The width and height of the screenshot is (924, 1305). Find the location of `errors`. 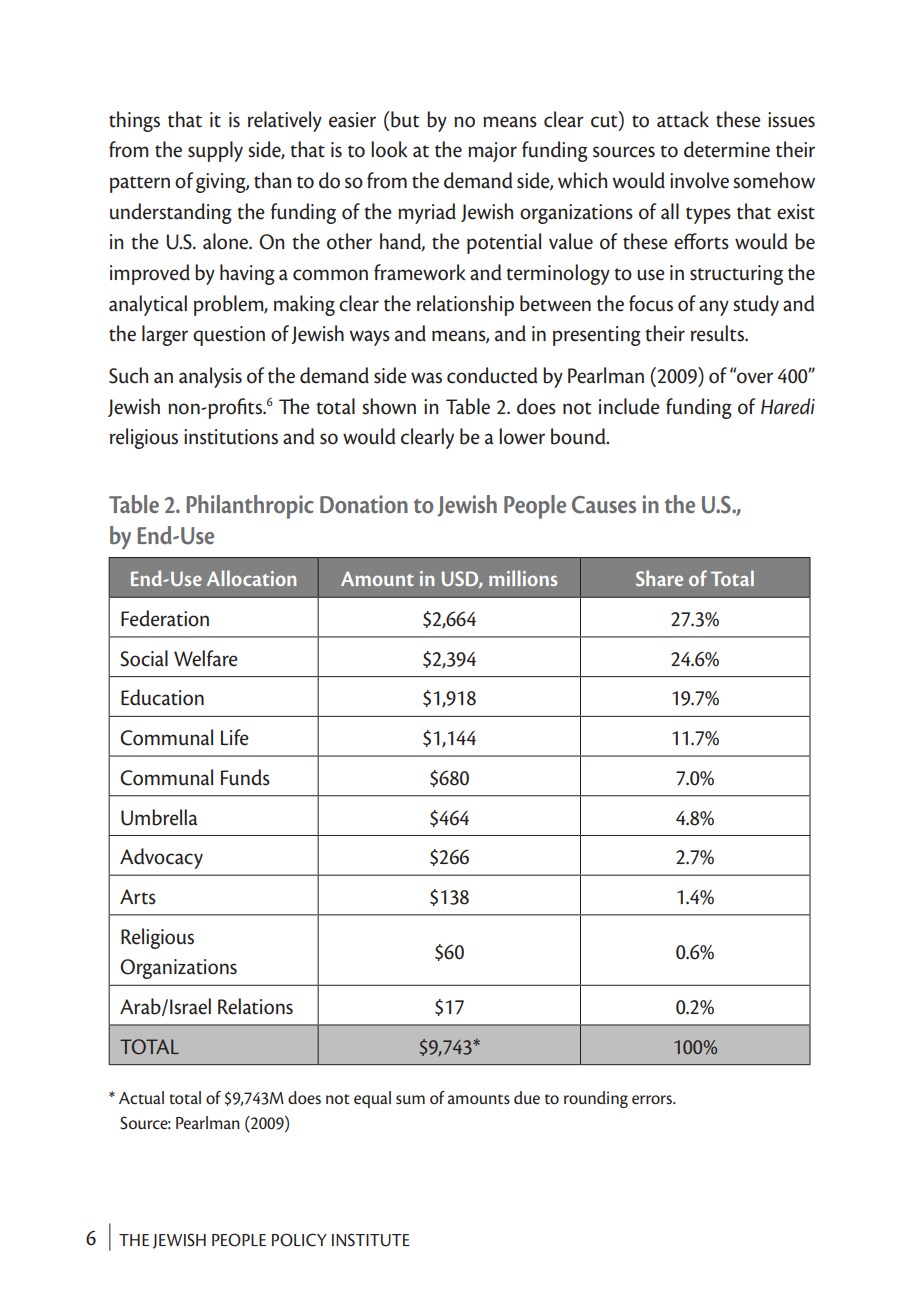

errors is located at coordinates (653, 1100).
